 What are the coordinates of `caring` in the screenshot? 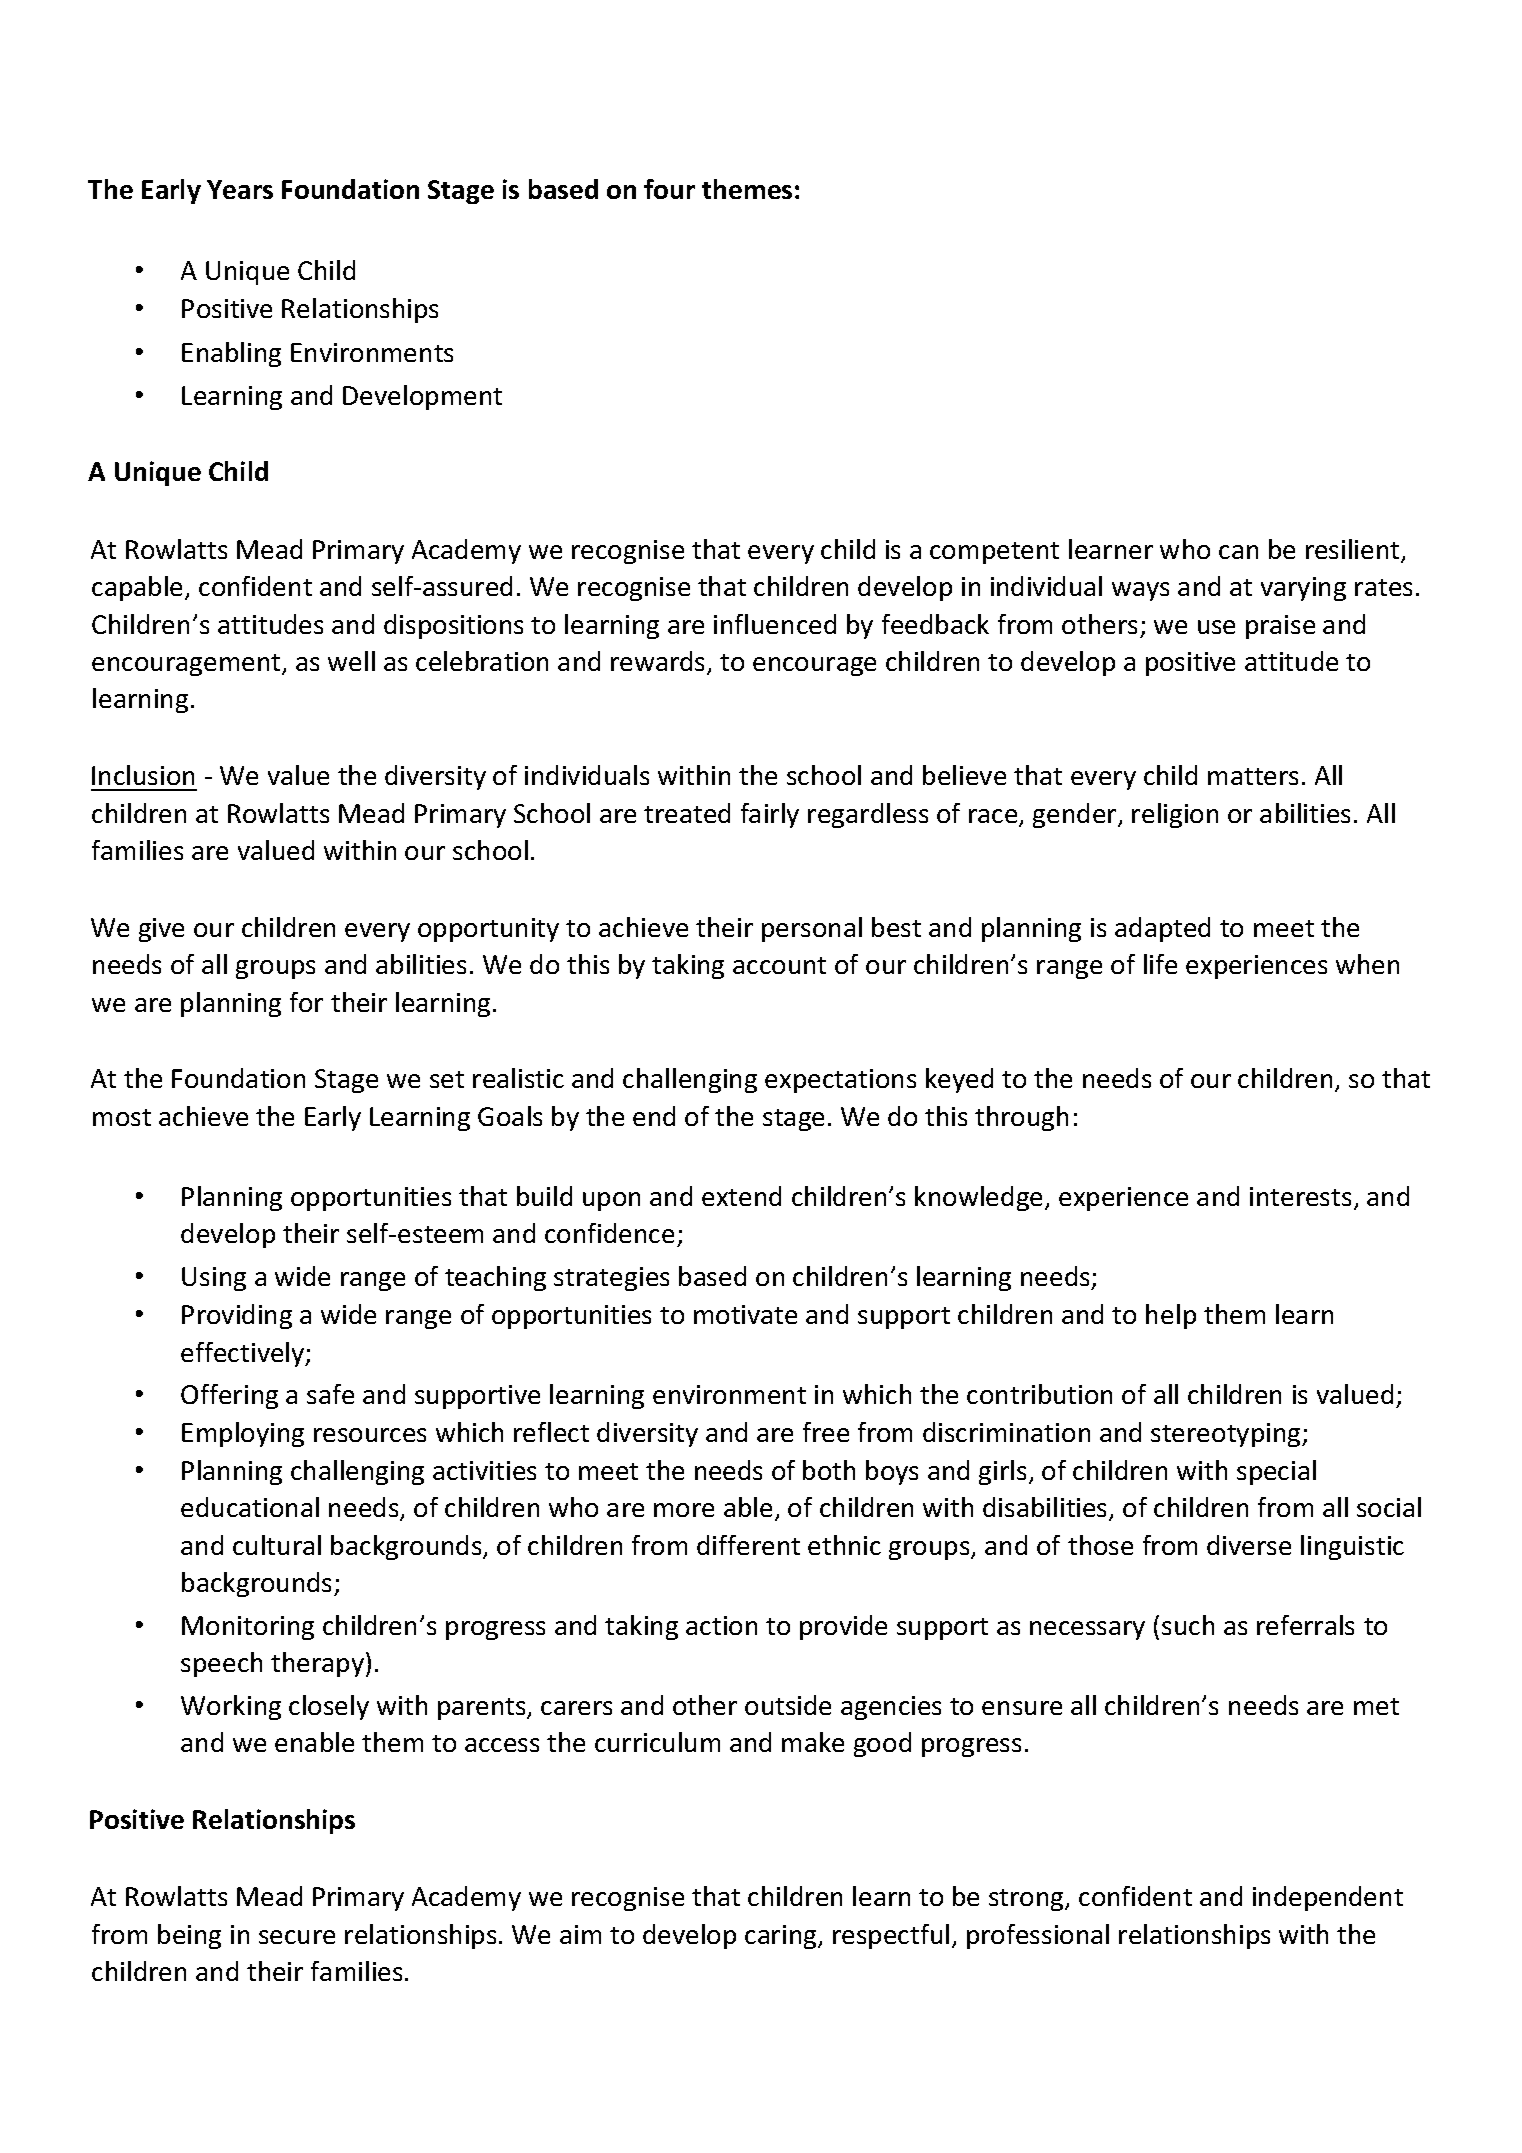 It's located at (782, 1937).
